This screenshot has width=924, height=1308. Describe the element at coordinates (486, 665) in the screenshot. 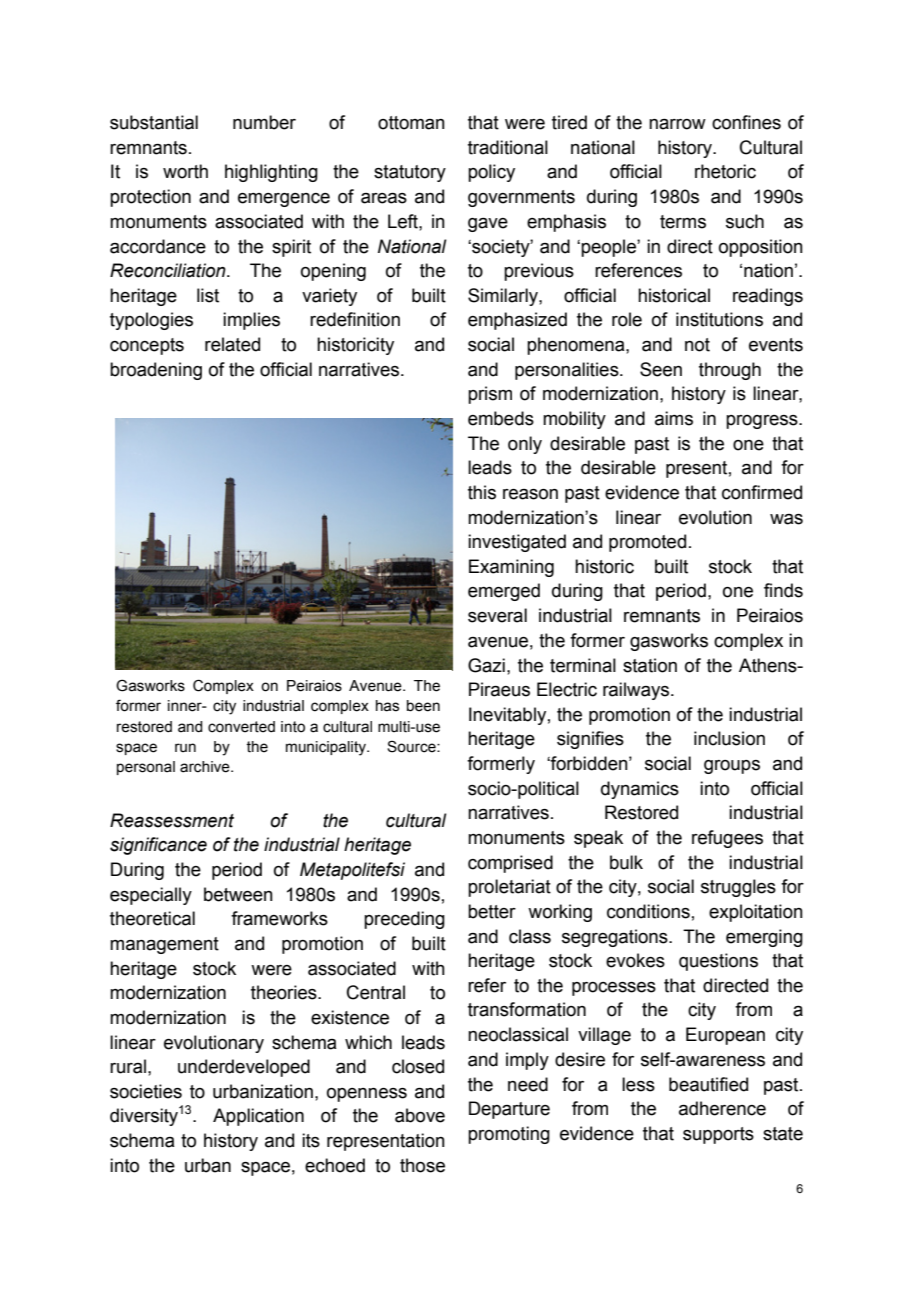

I see `Gazi` at that location.
